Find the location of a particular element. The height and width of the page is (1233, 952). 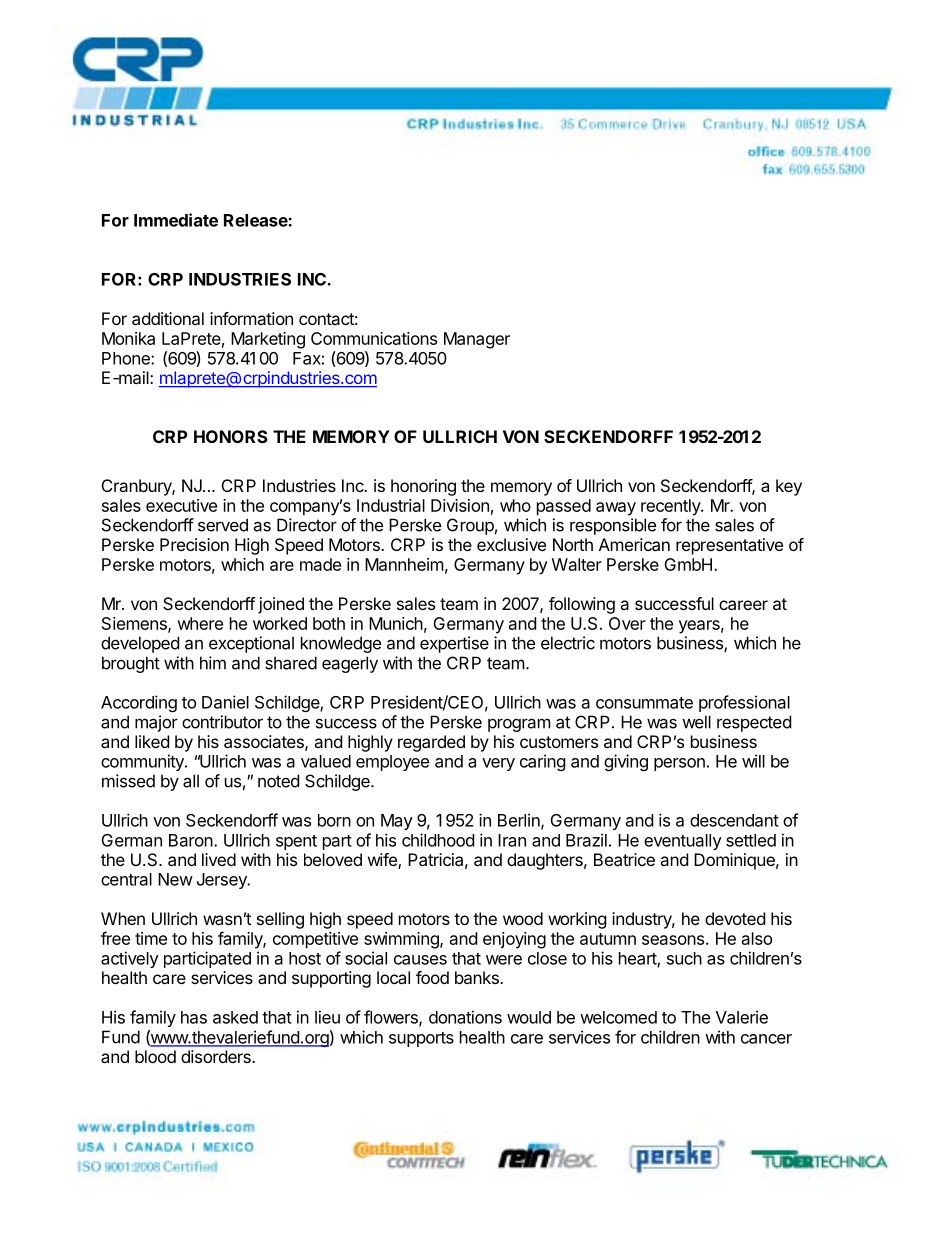

Manager is located at coordinates (477, 340).
